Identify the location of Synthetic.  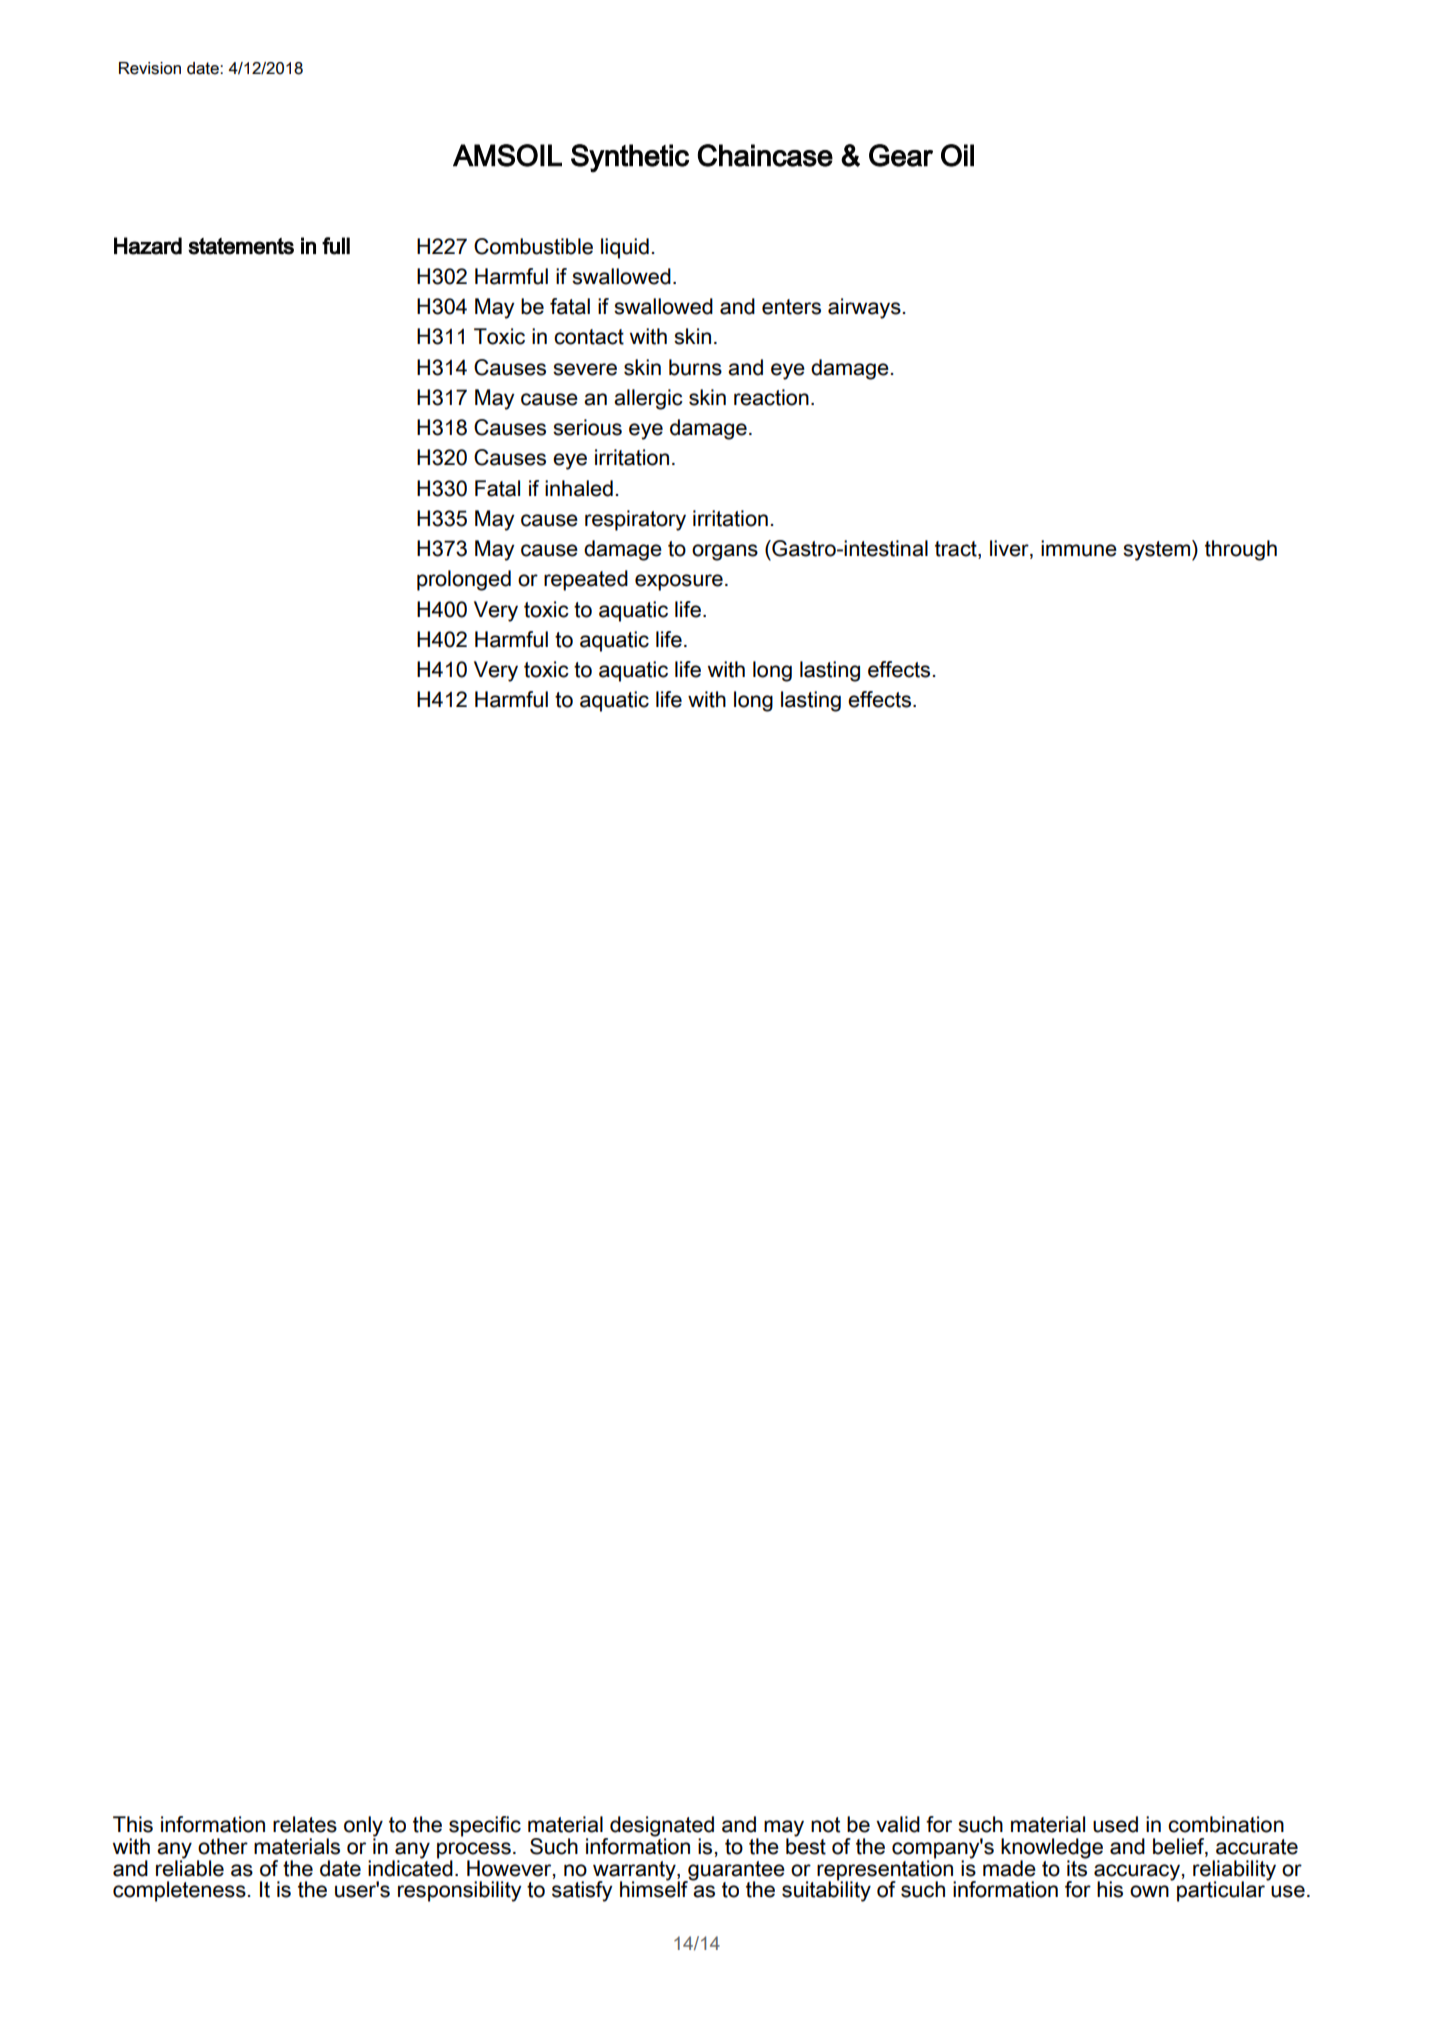
(630, 158).
